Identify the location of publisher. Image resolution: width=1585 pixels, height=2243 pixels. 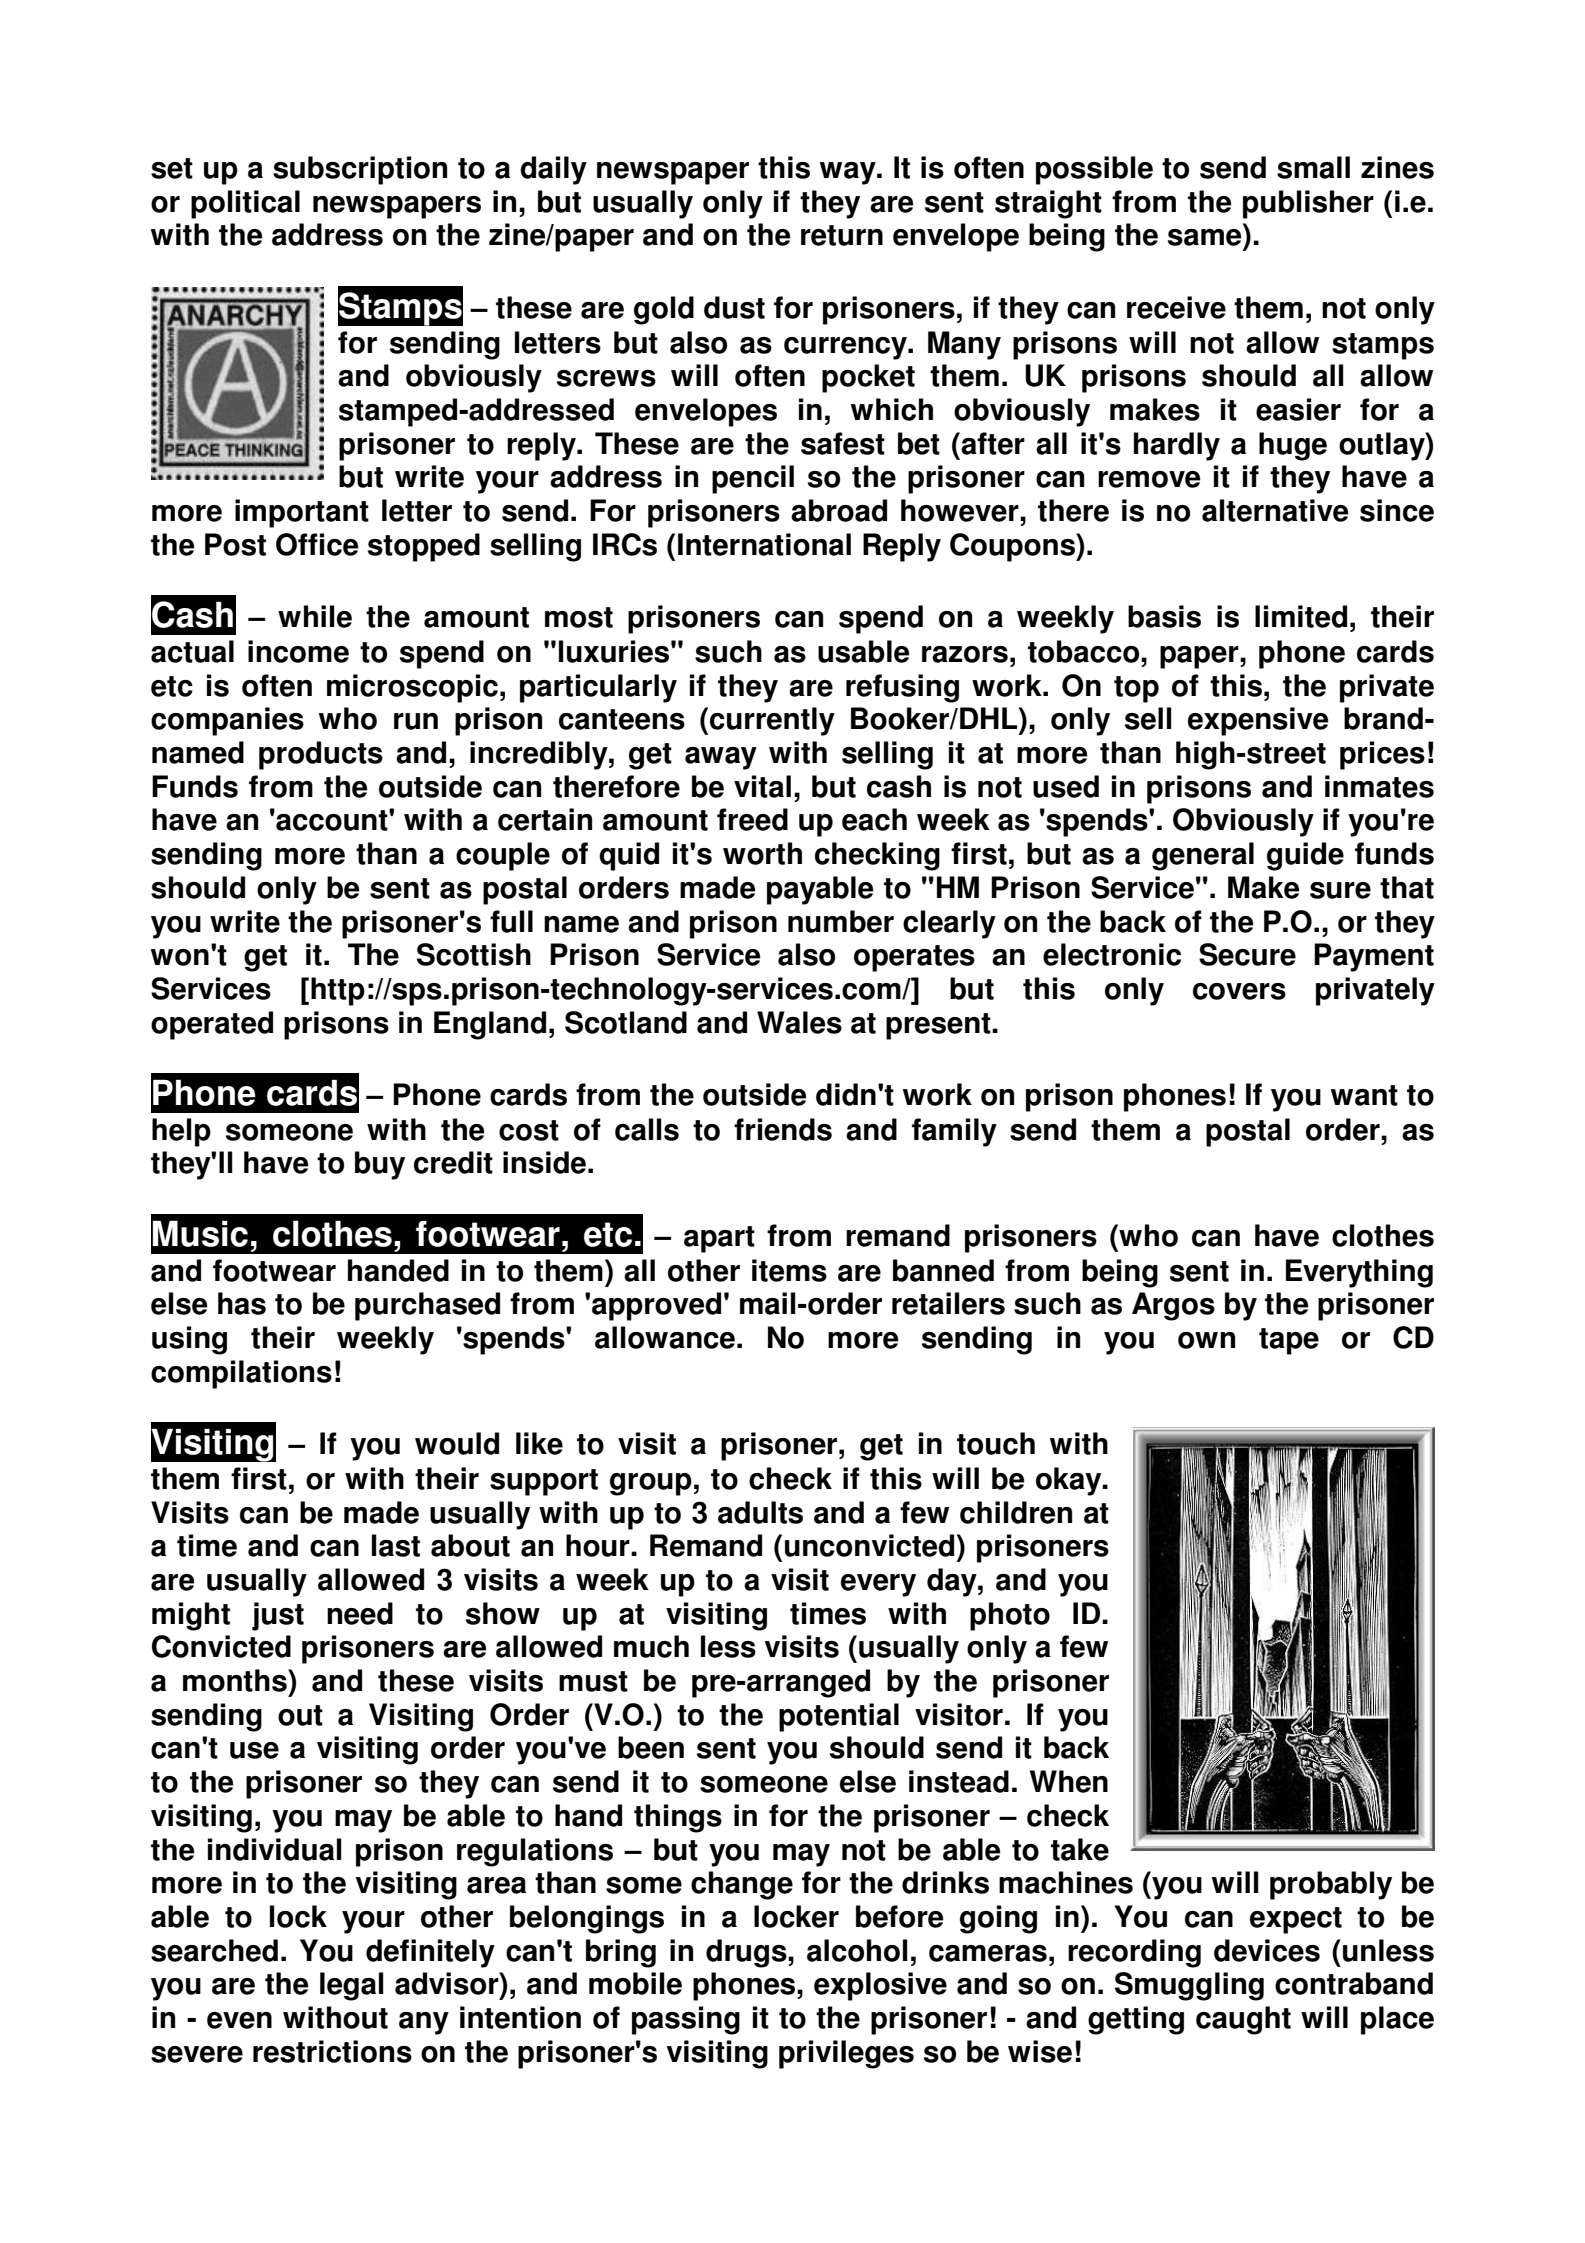
(1308, 204).
